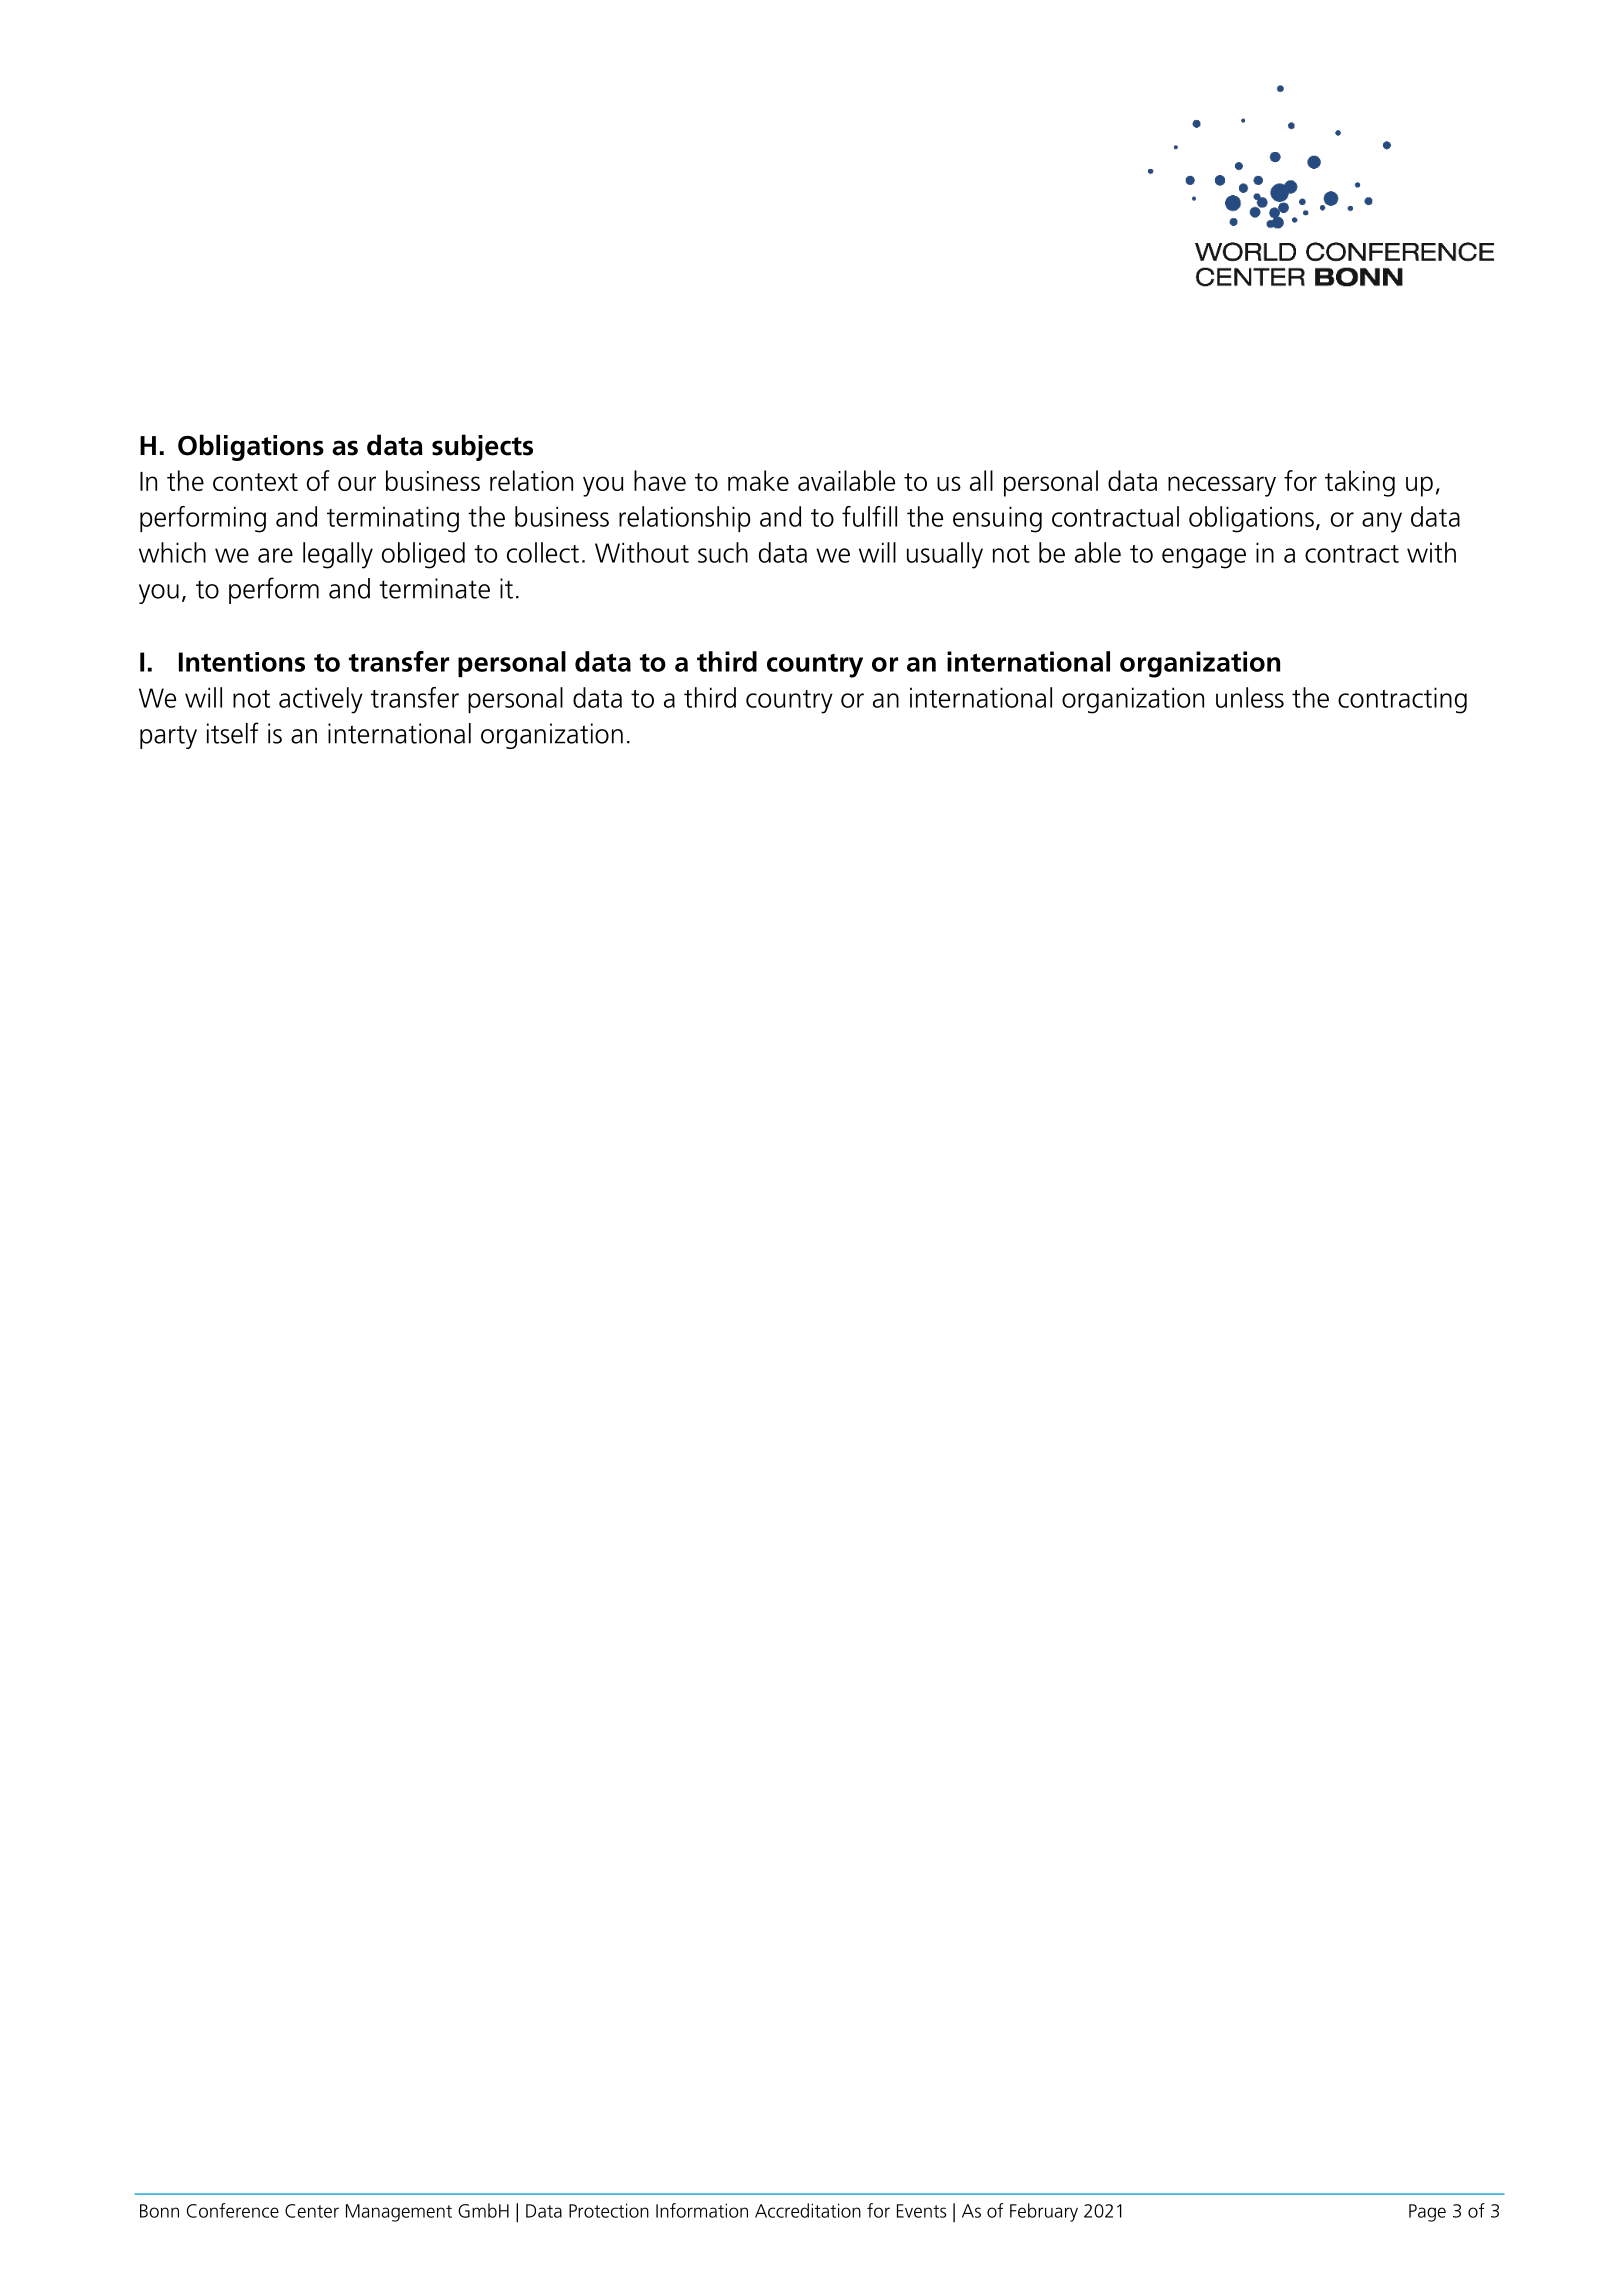  Describe the element at coordinates (1222, 486) in the screenshot. I see `necessary` at that location.
